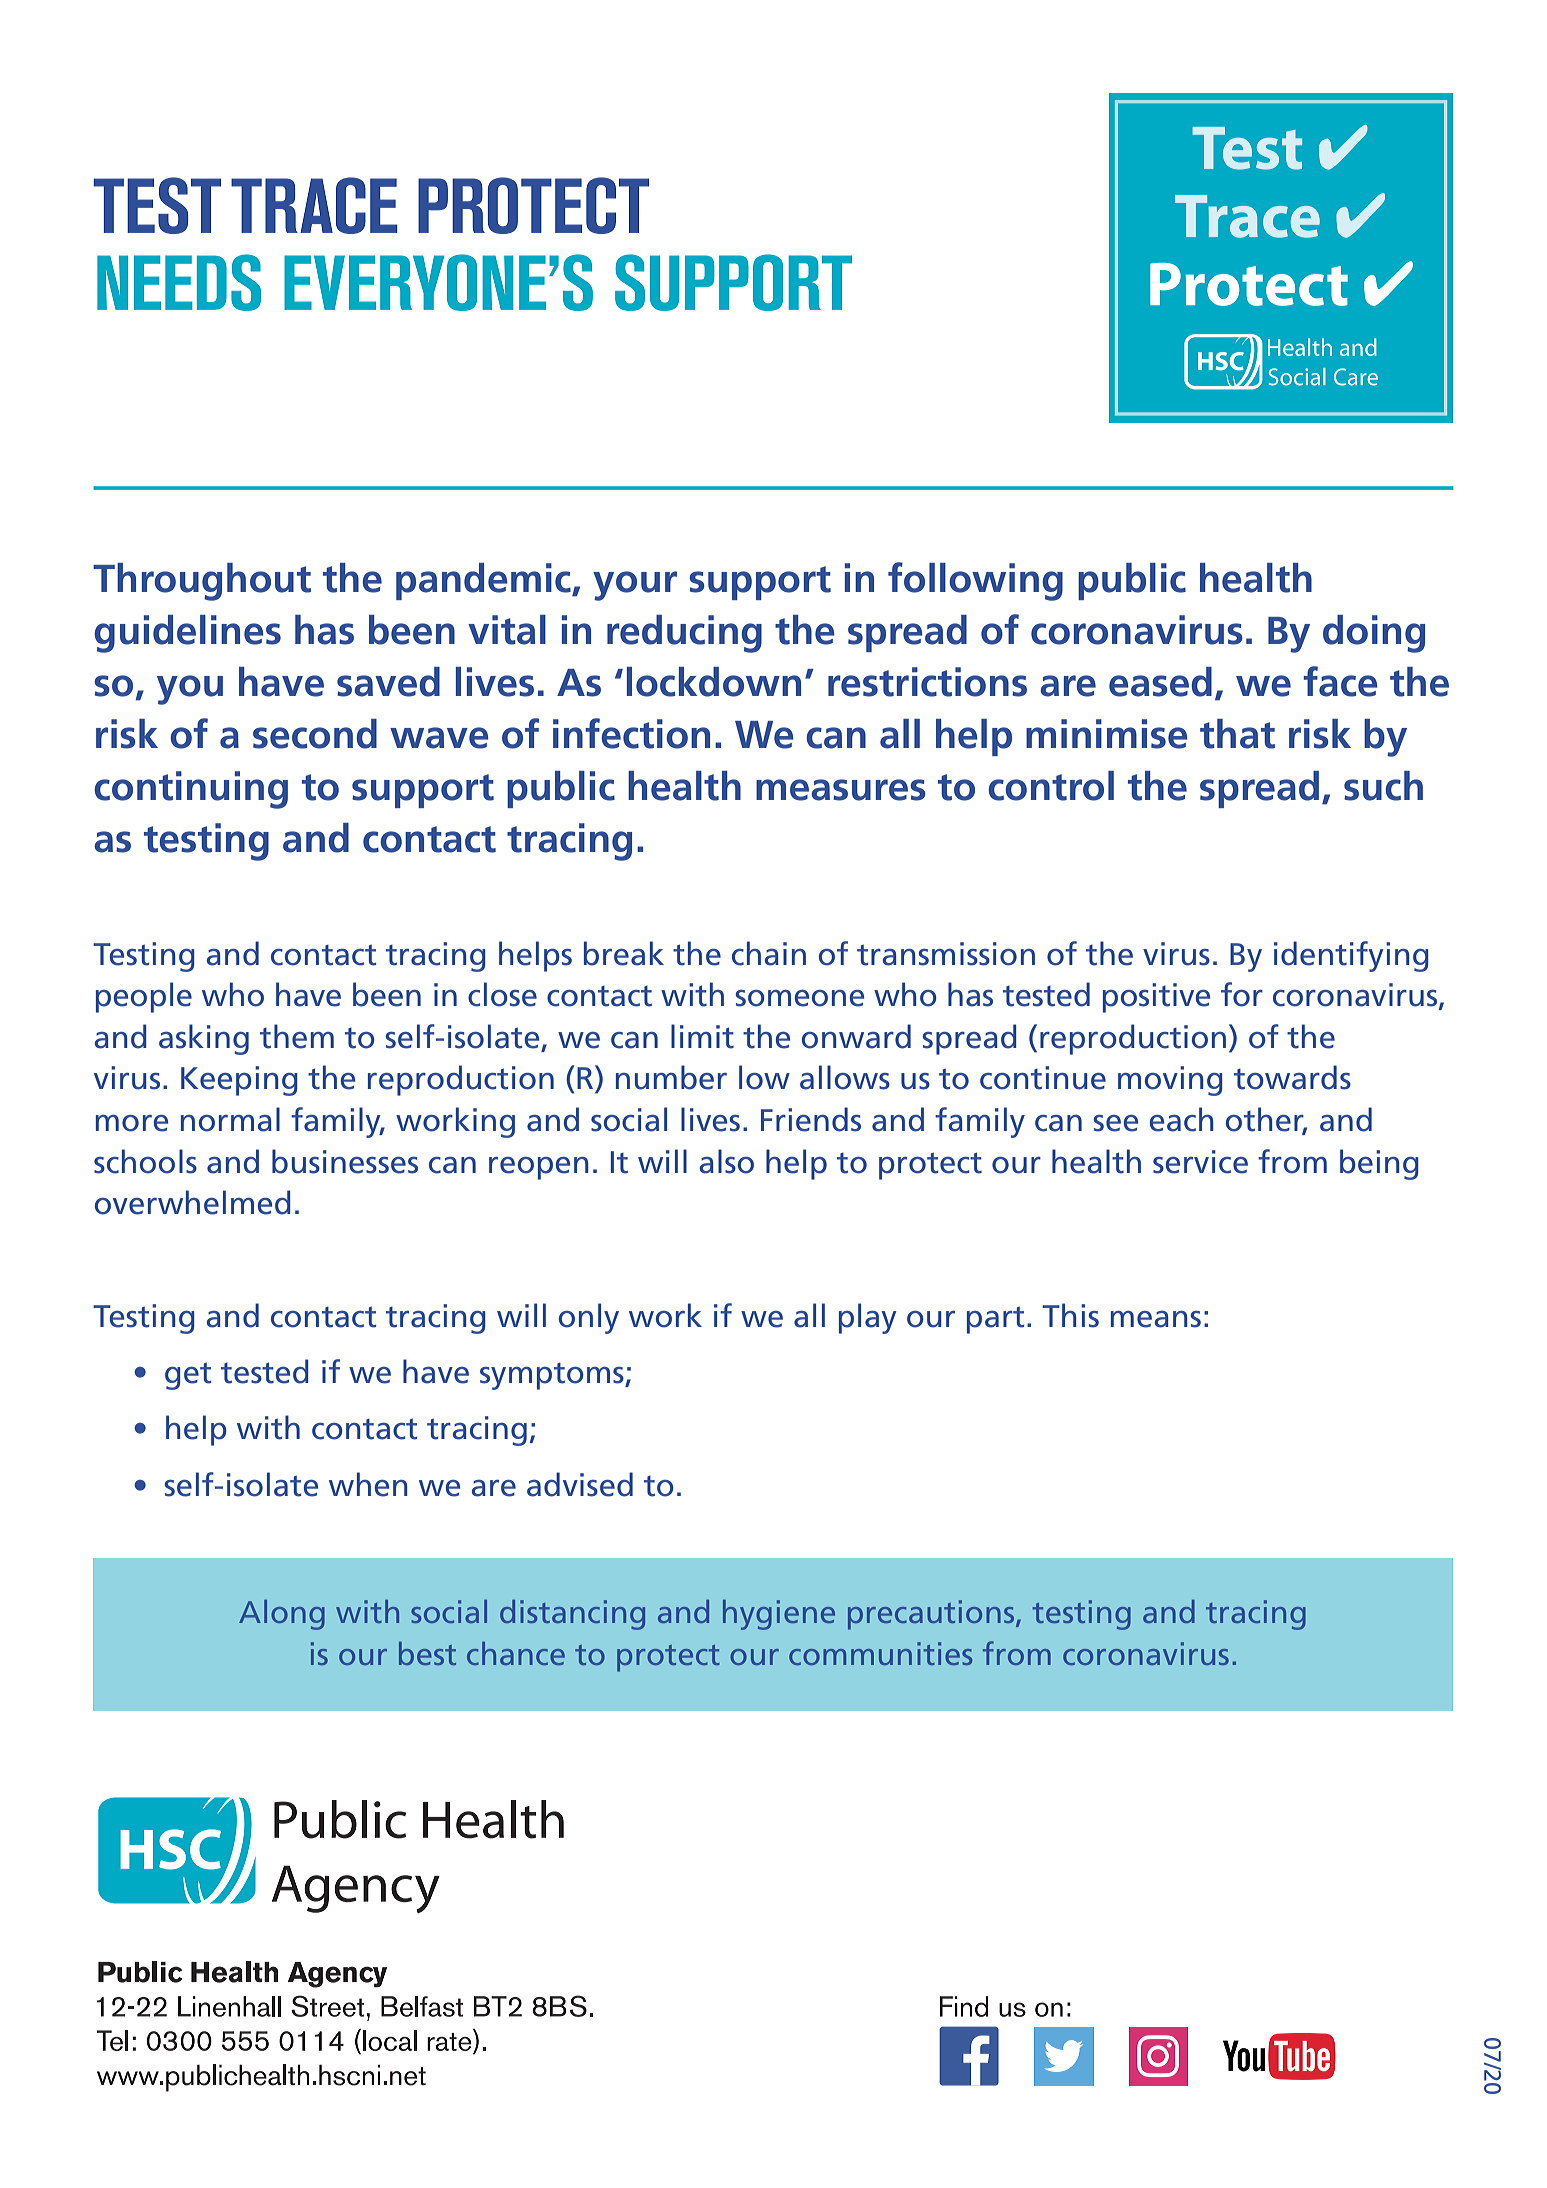 The height and width of the screenshot is (2188, 1547). Describe the element at coordinates (975, 581) in the screenshot. I see `following` at that location.
